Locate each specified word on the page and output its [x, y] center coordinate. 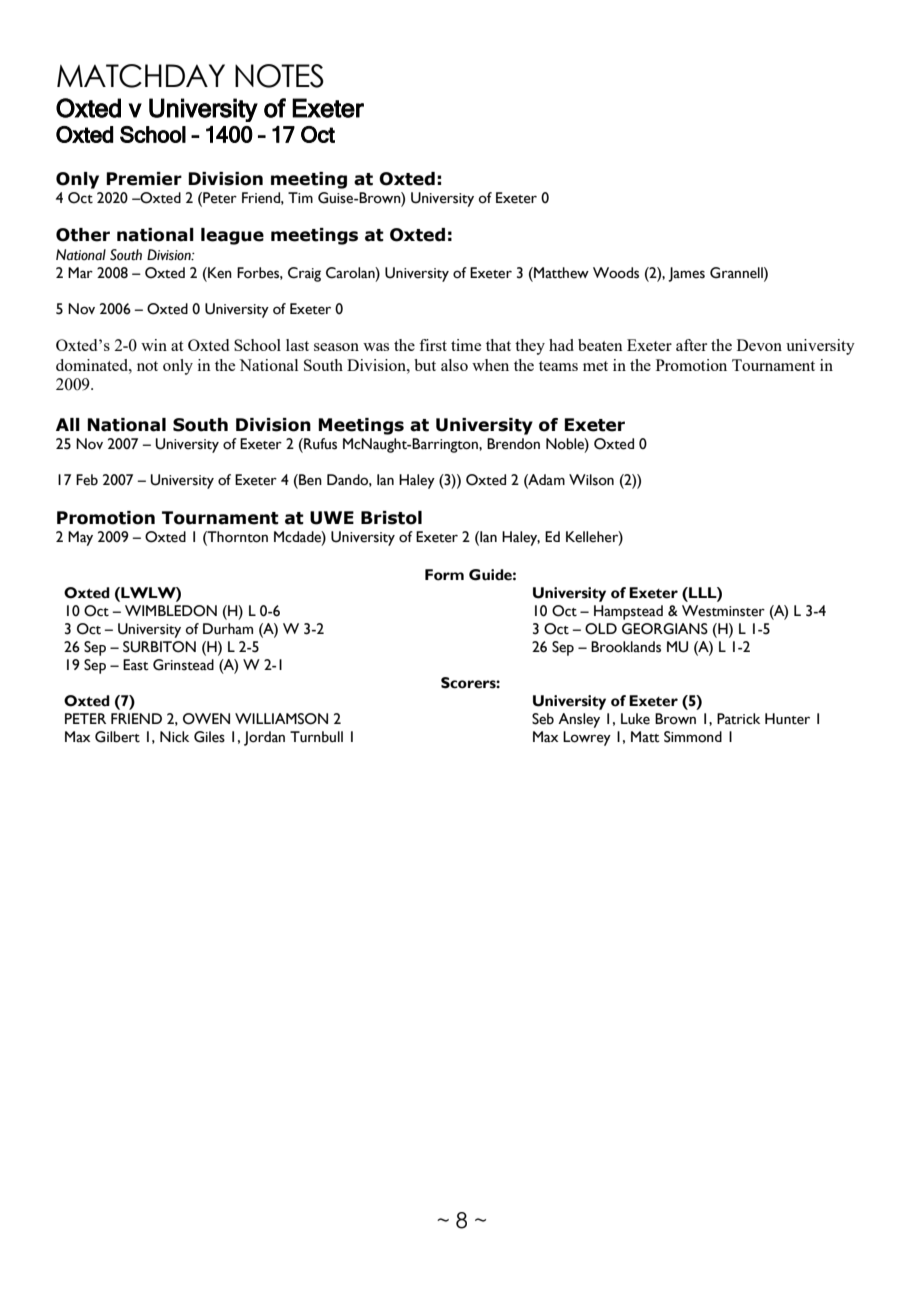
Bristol [391, 518]
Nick [174, 737]
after [691, 345]
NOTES [279, 76]
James [686, 274]
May [80, 538]
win [154, 345]
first [433, 345]
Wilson [591, 480]
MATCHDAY [141, 76]
